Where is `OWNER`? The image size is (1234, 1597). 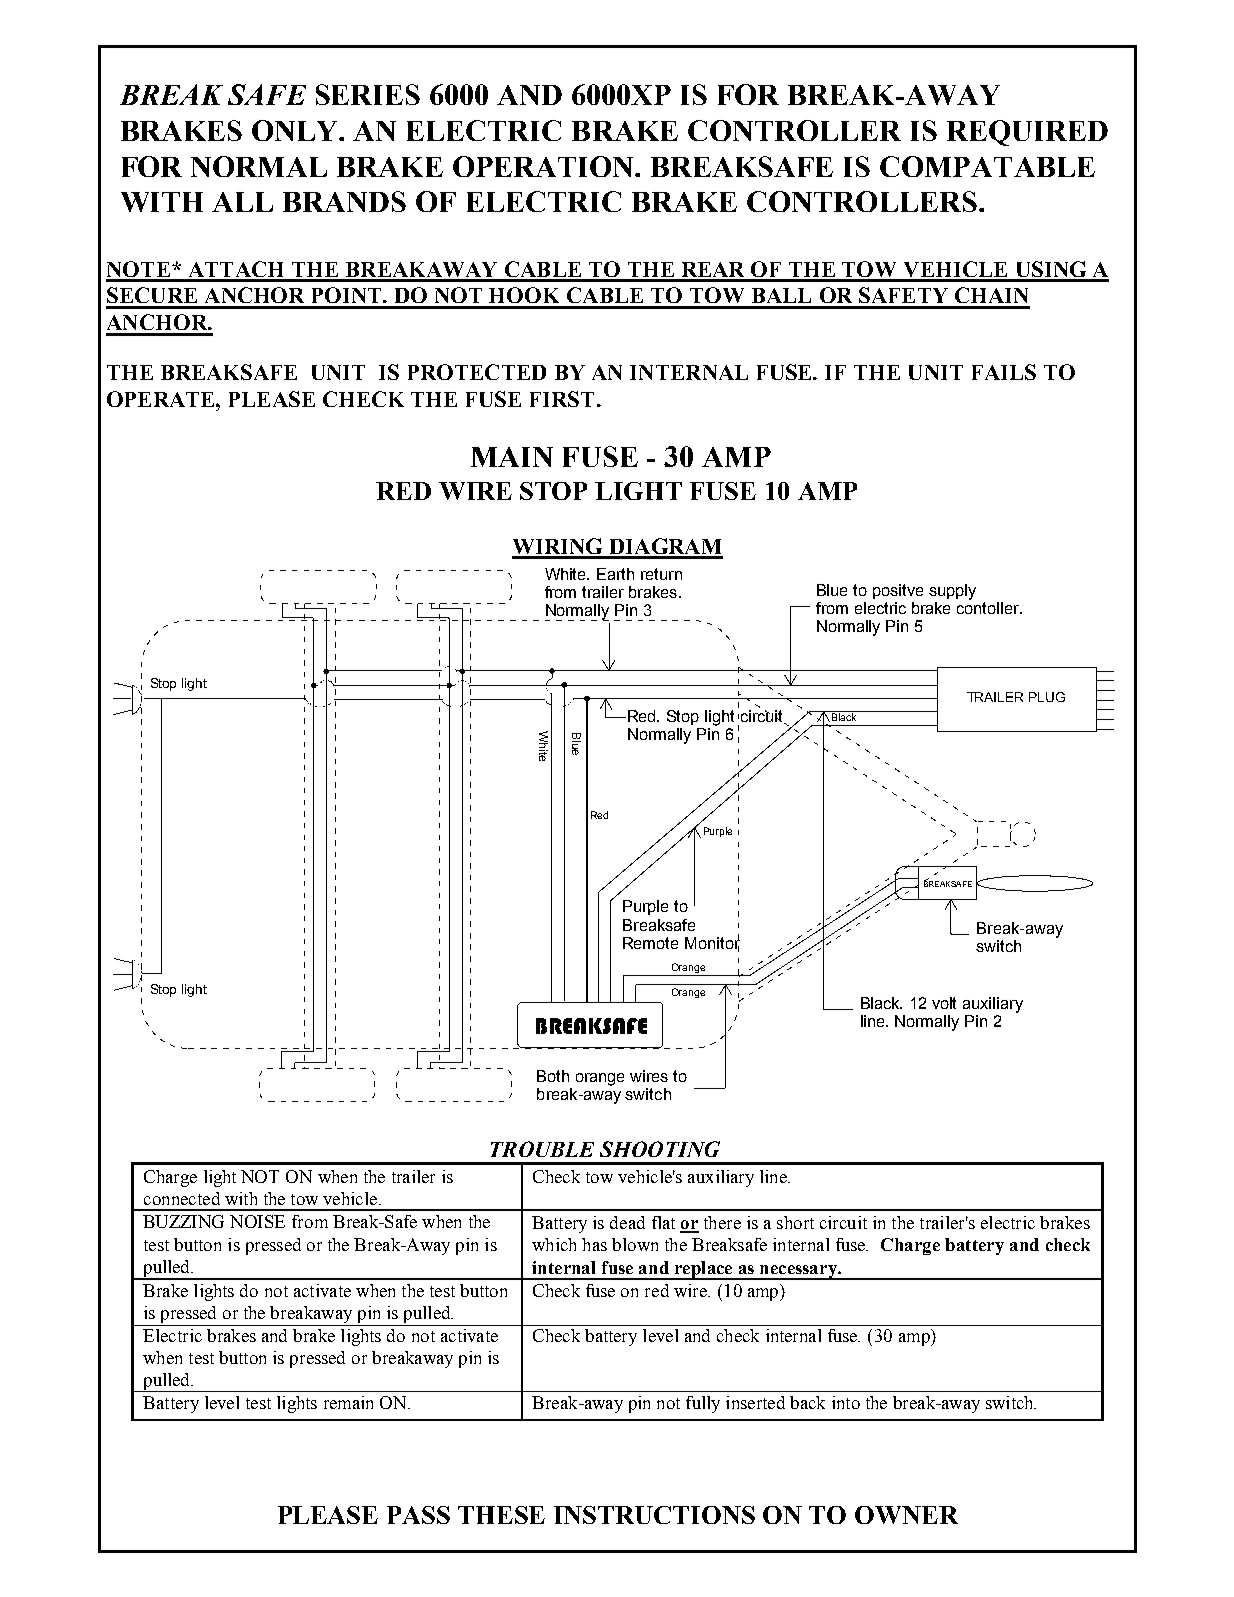
OWNER is located at coordinates (906, 1515).
